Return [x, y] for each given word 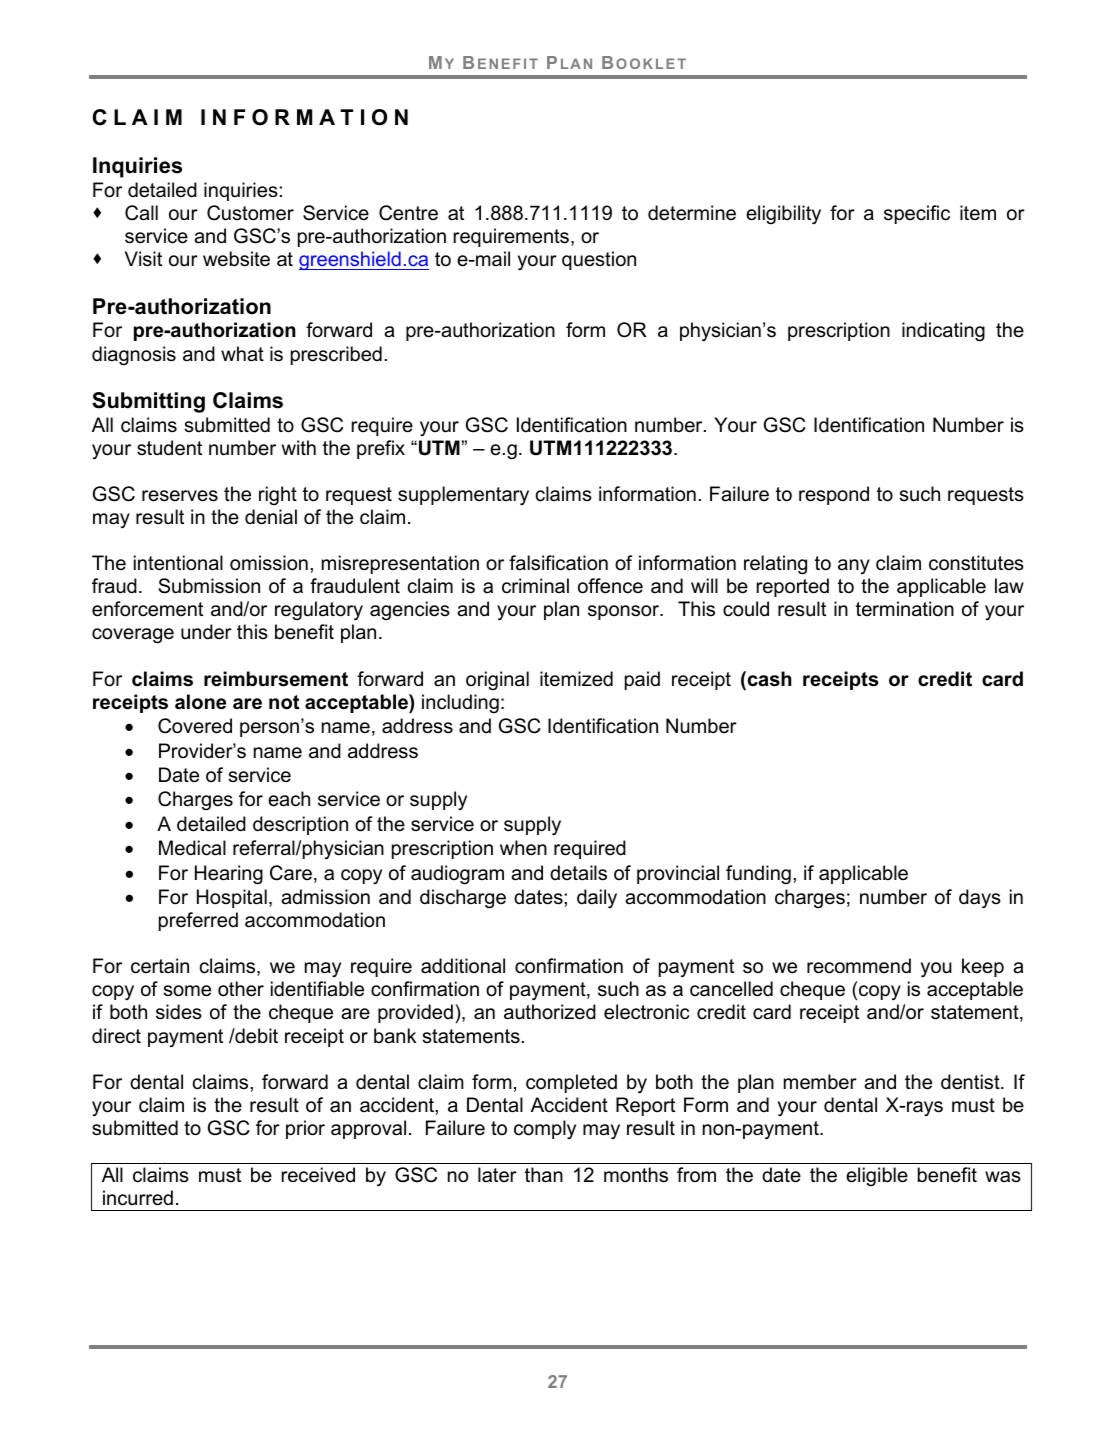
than [544, 1175]
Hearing [229, 875]
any [854, 566]
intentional [178, 563]
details [578, 873]
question [599, 260]
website [236, 259]
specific [917, 214]
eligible [877, 1176]
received [318, 1175]
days [980, 899]
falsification [558, 563]
